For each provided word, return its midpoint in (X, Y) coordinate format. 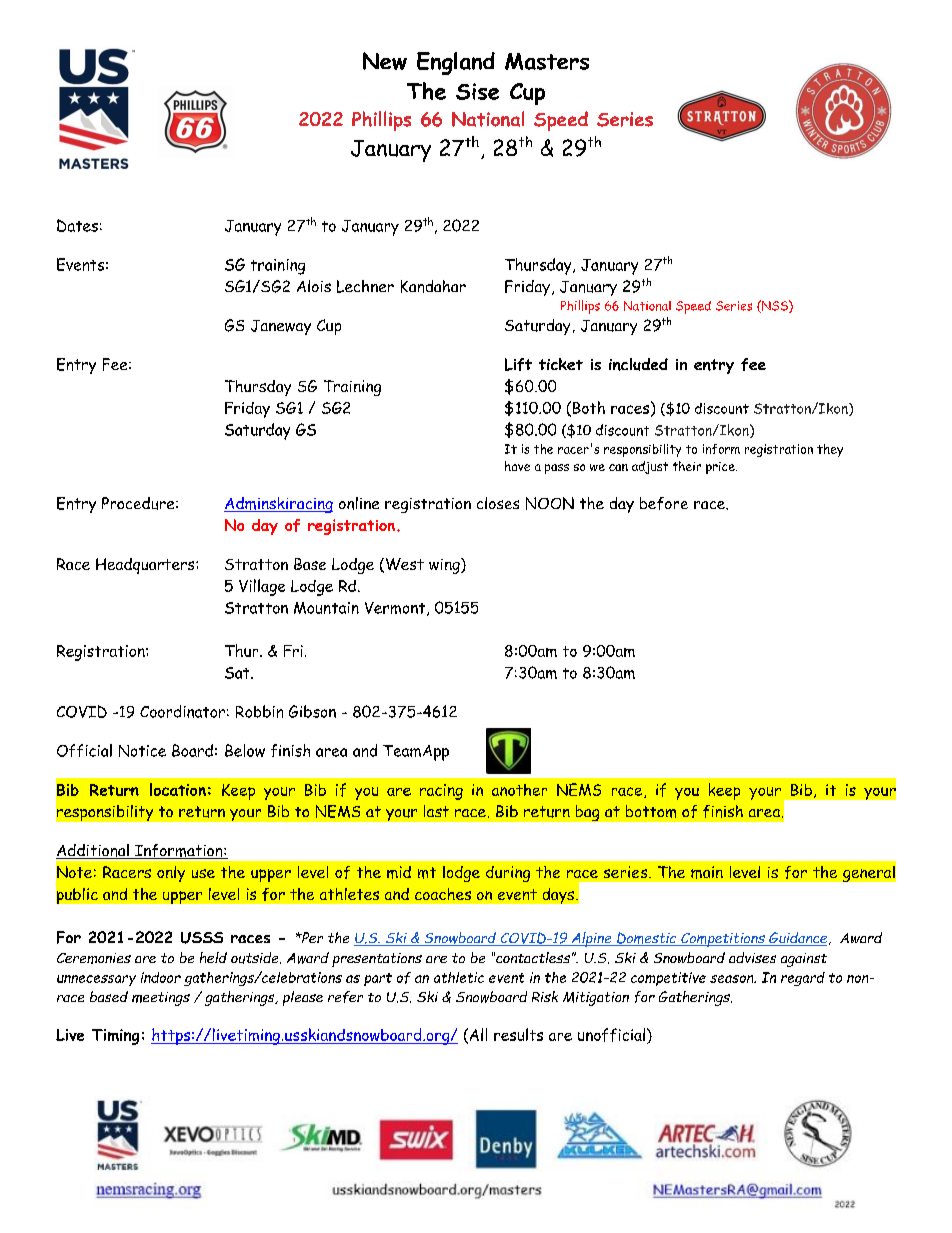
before (664, 503)
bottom (651, 811)
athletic (459, 977)
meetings (161, 999)
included (638, 364)
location (178, 789)
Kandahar (433, 286)
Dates (77, 225)
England (456, 63)
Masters (547, 61)
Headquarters (146, 566)
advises (752, 957)
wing (445, 566)
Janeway (281, 327)
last (436, 811)
